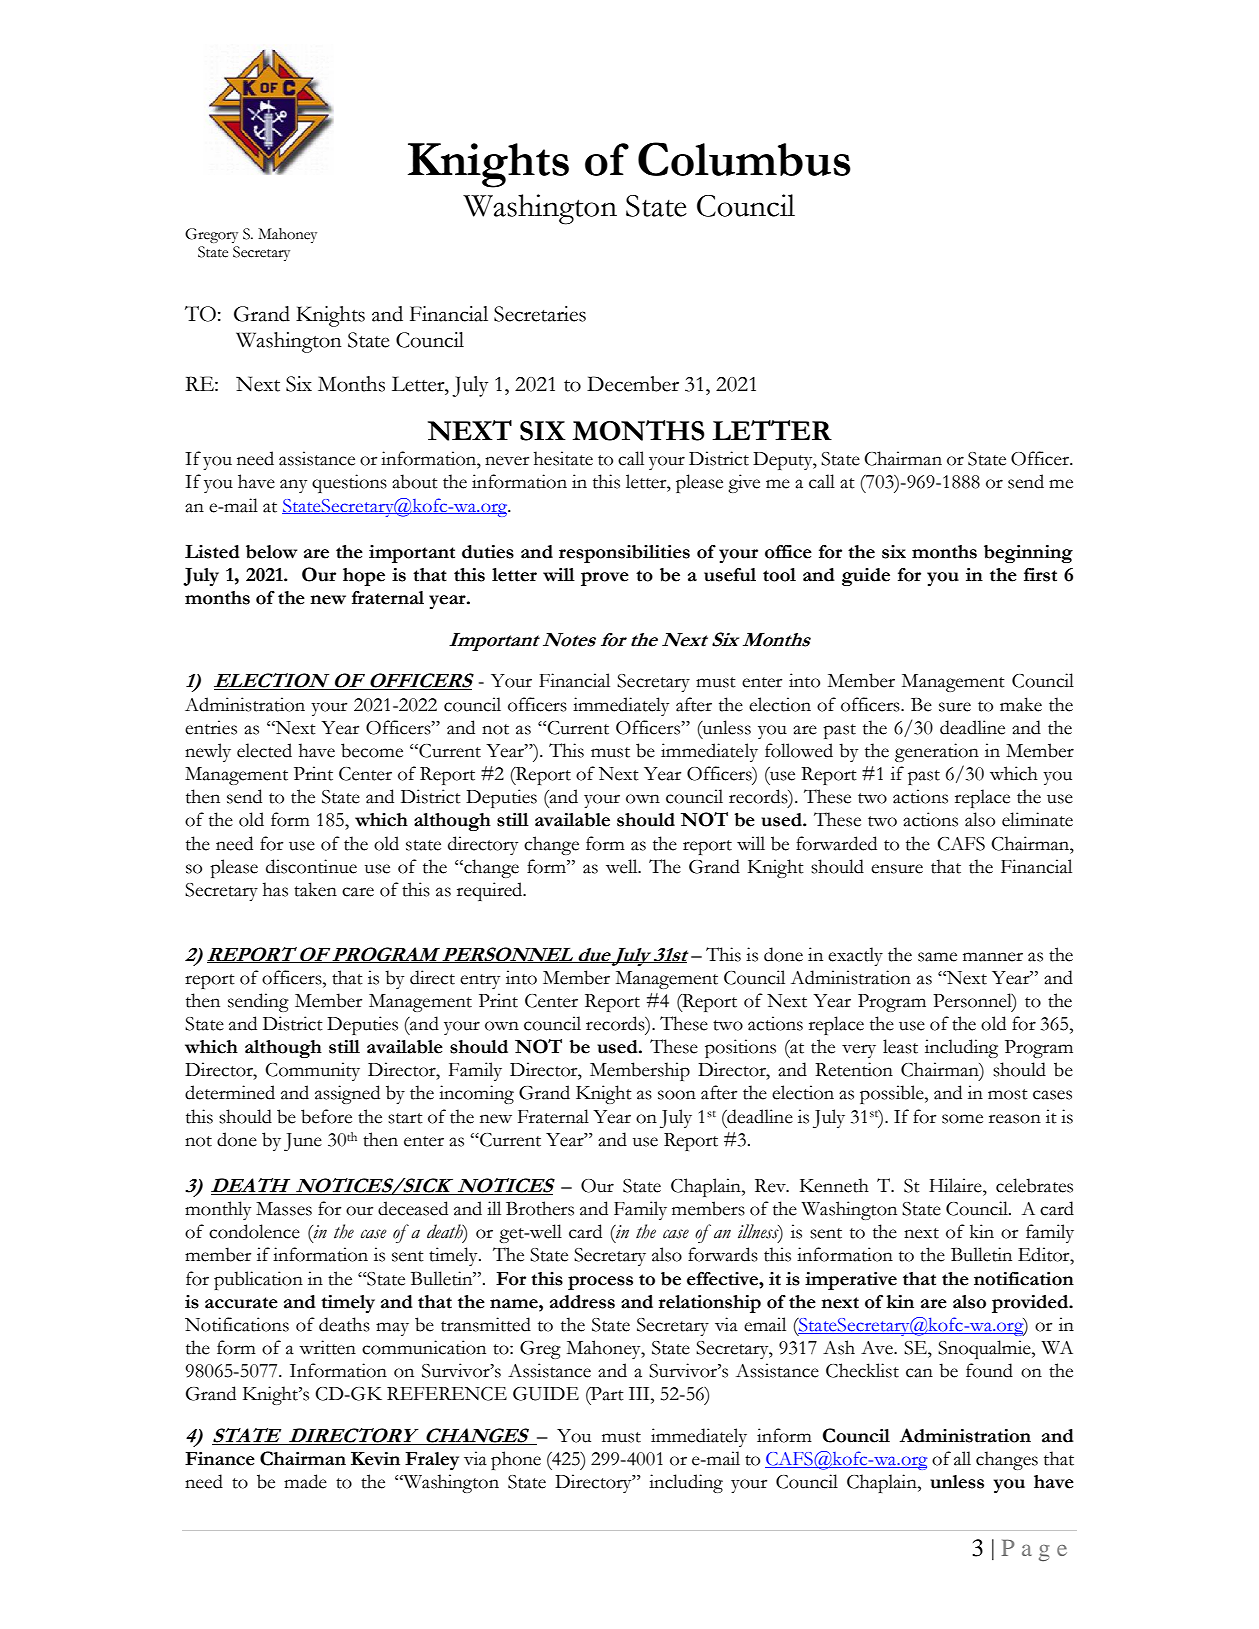 This screenshot has width=1259, height=1629. Describe the element at coordinates (491, 891) in the screenshot. I see `required` at that location.
